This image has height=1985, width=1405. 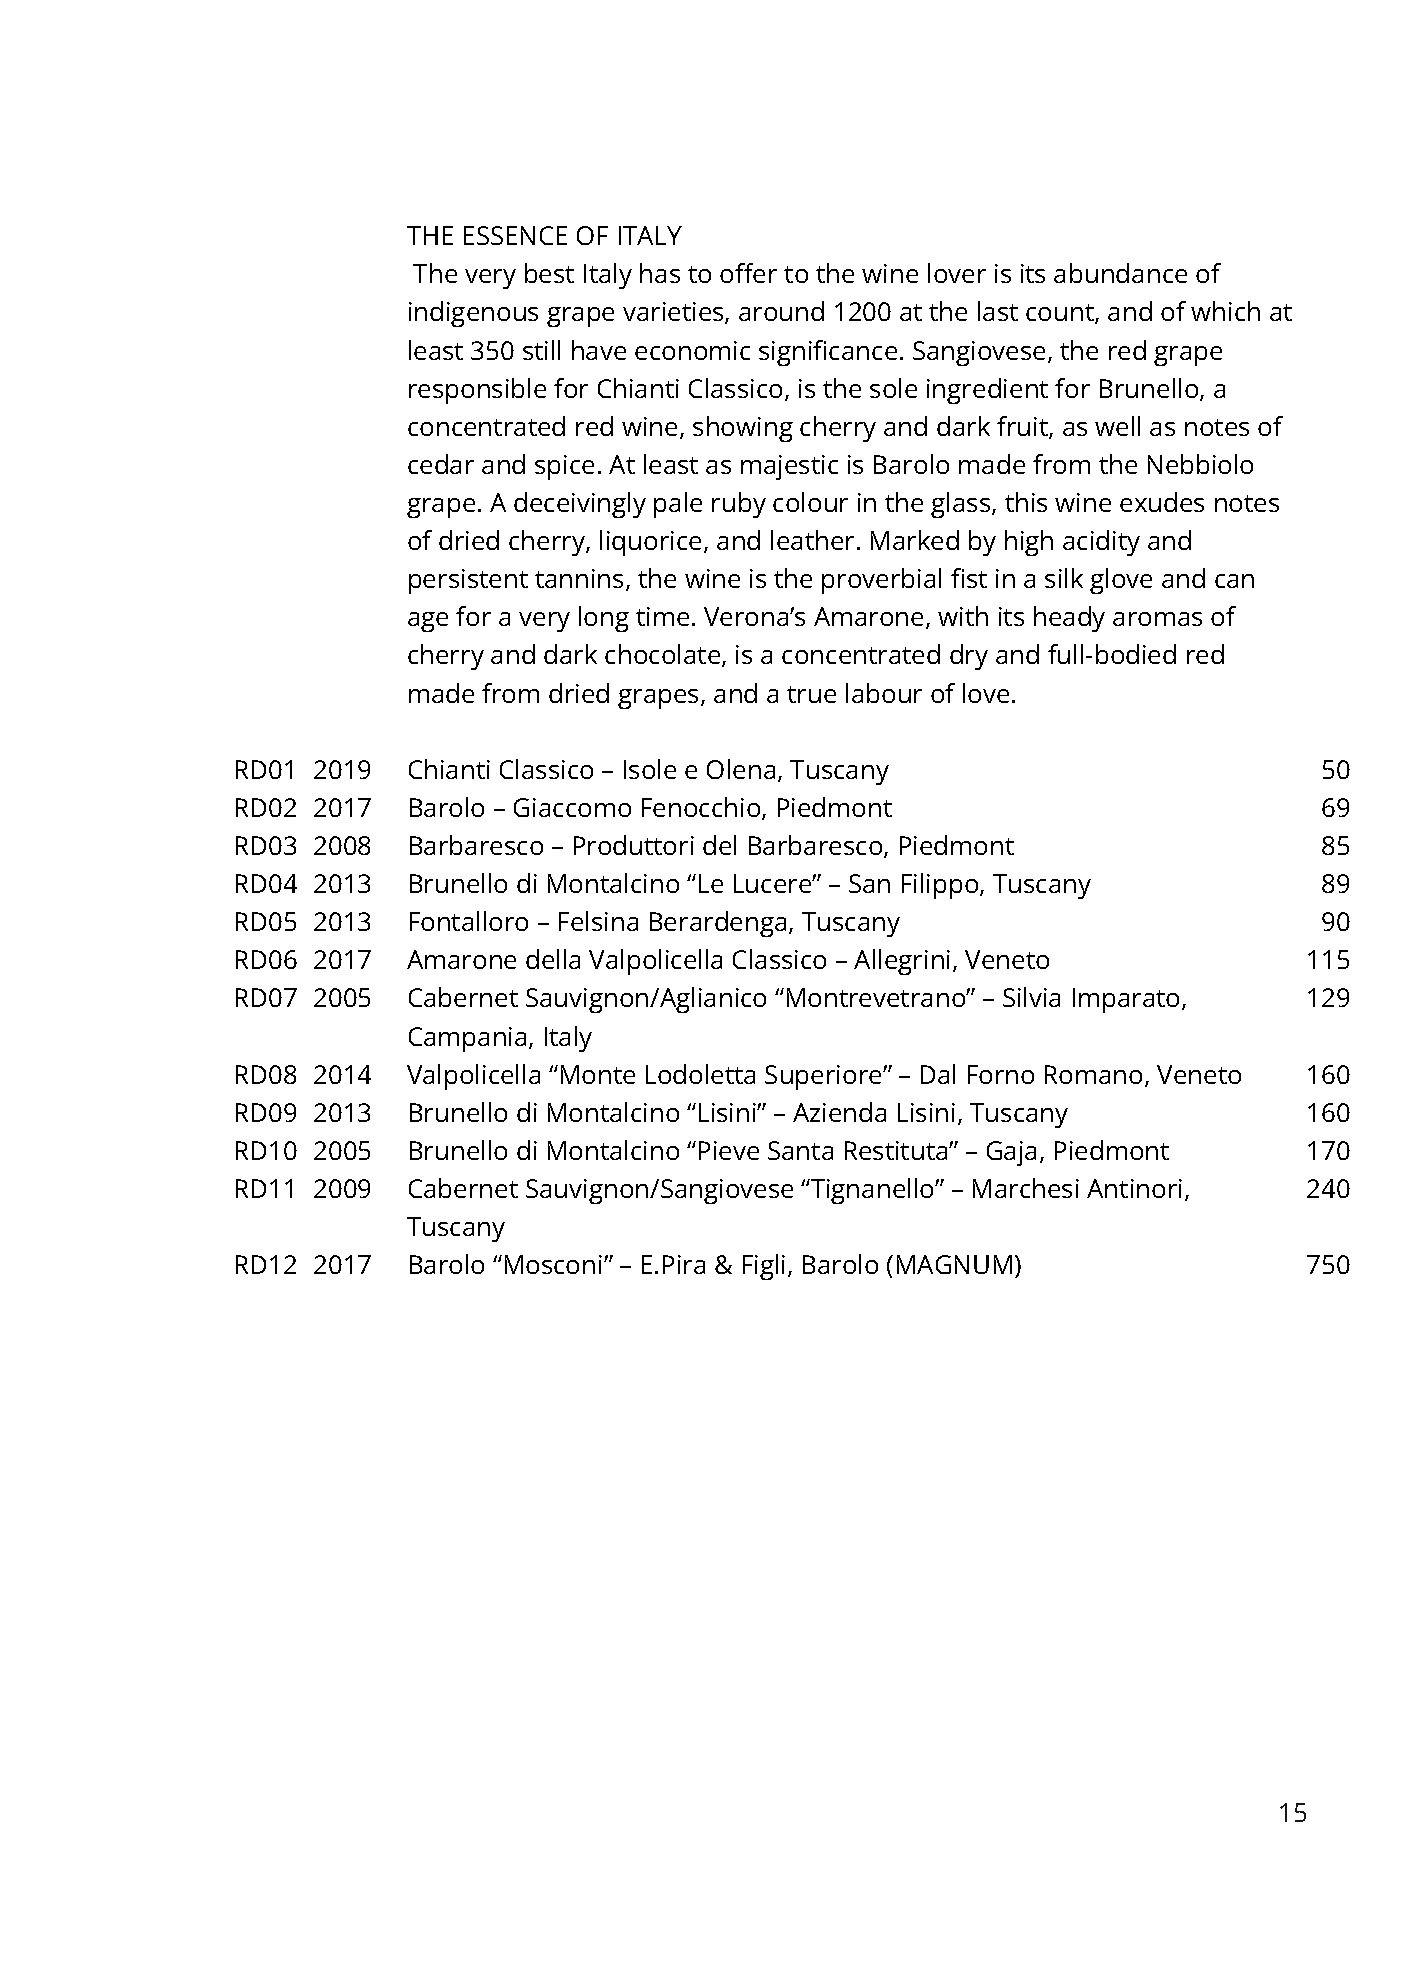 What do you see at coordinates (664, 655) in the image?
I see `chocolate` at bounding box center [664, 655].
